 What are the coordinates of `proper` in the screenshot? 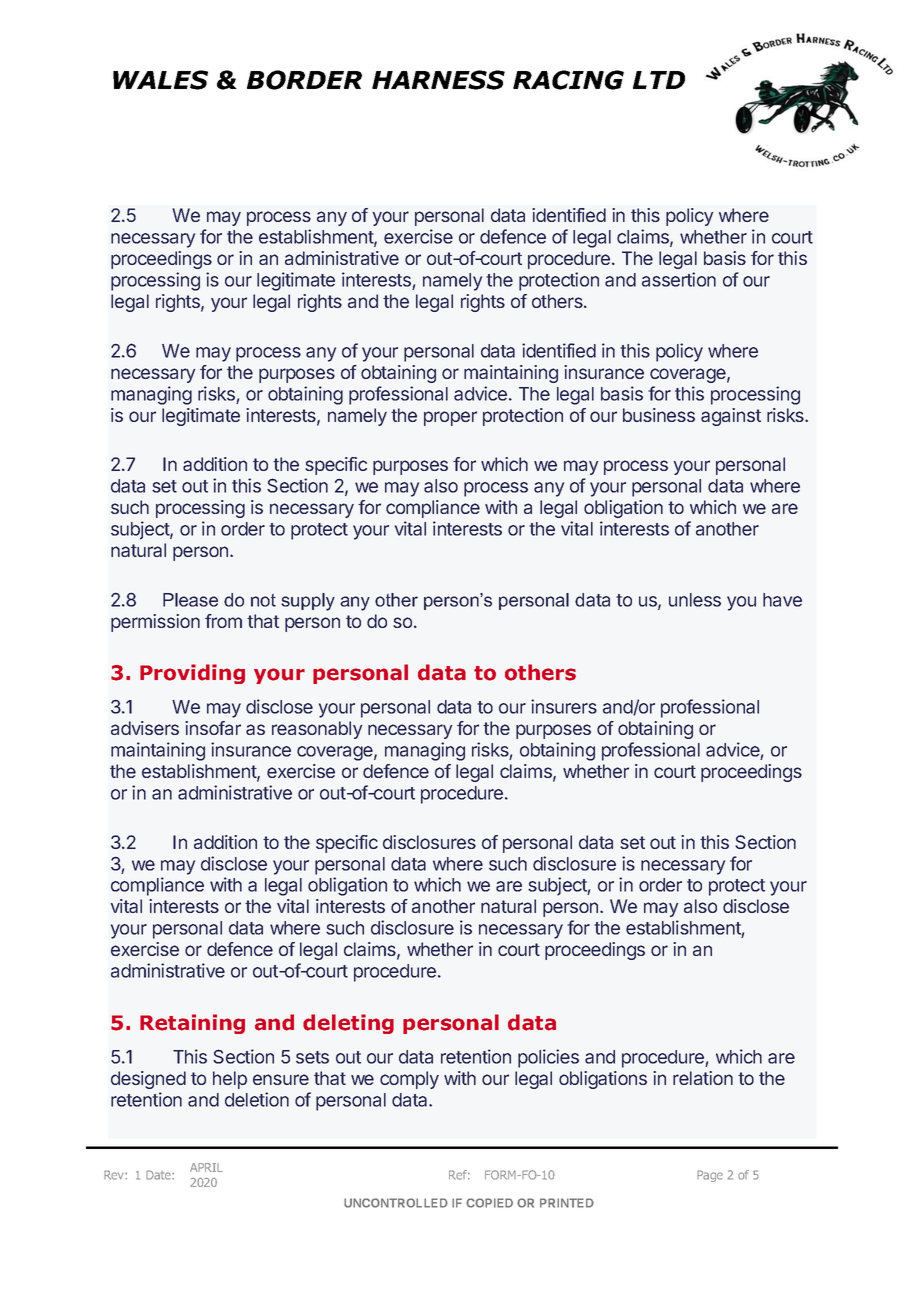 It's located at (450, 418).
